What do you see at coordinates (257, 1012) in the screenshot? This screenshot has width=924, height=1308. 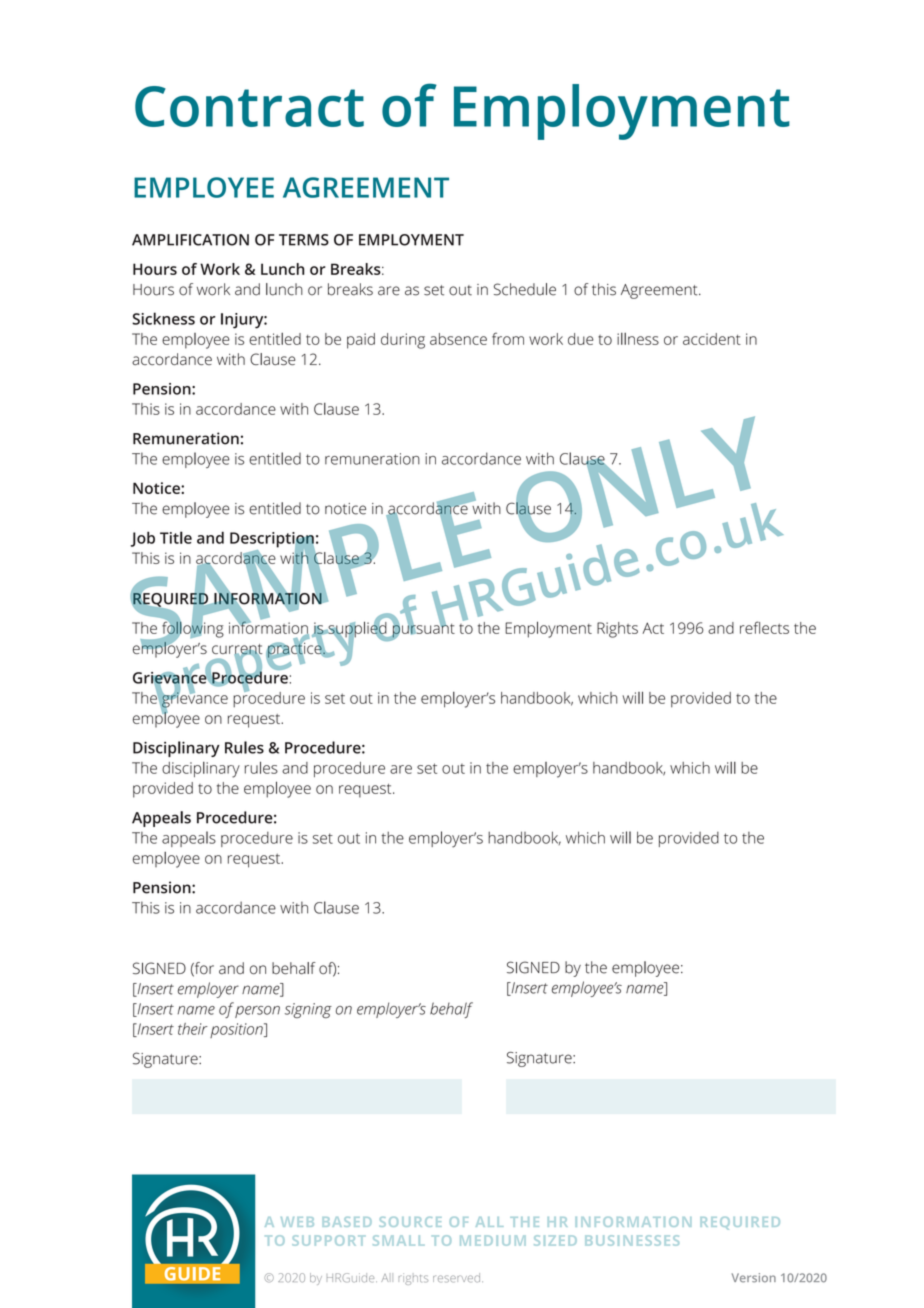 I see `person` at bounding box center [257, 1012].
